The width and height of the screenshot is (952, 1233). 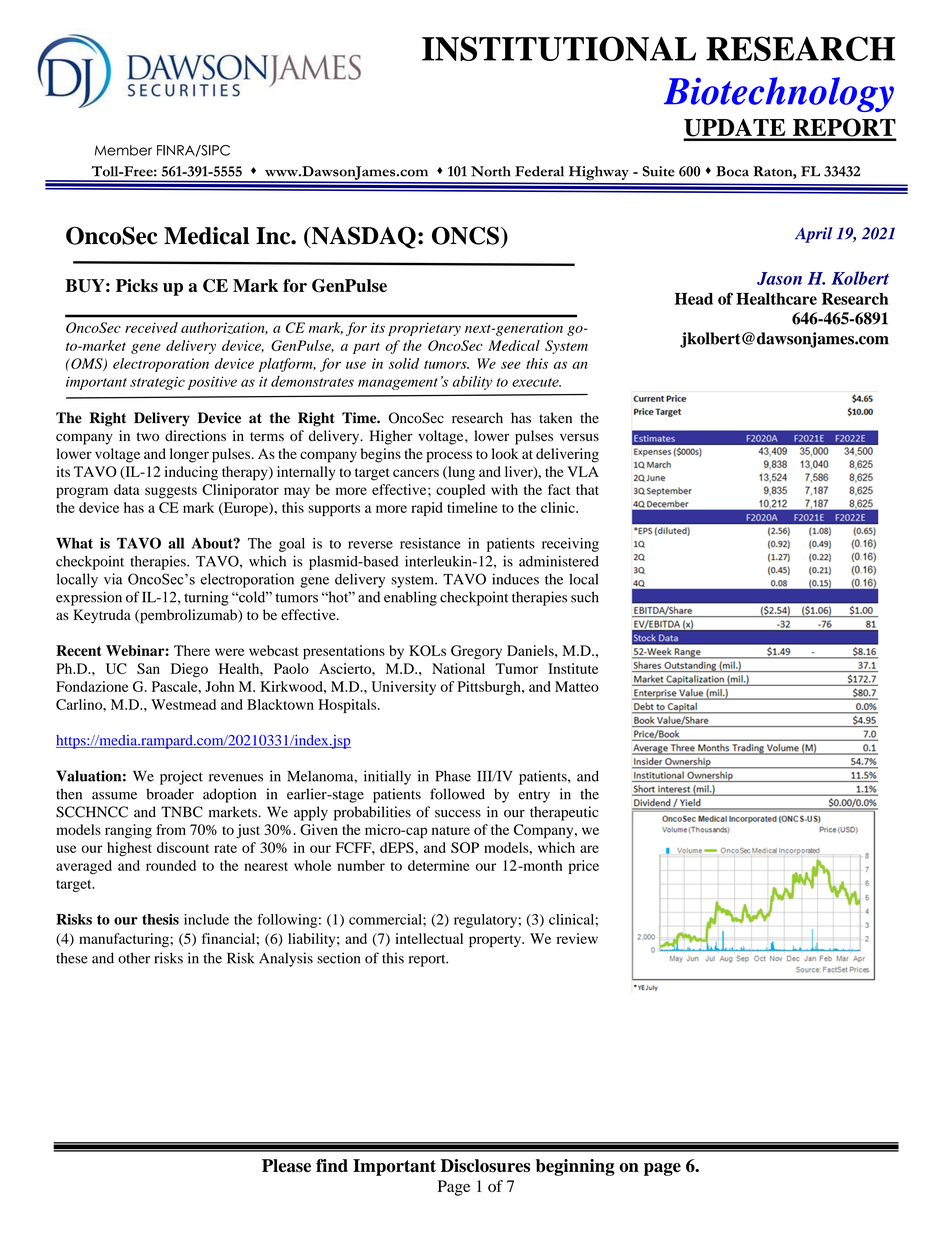 I want to click on versus, so click(x=579, y=437).
